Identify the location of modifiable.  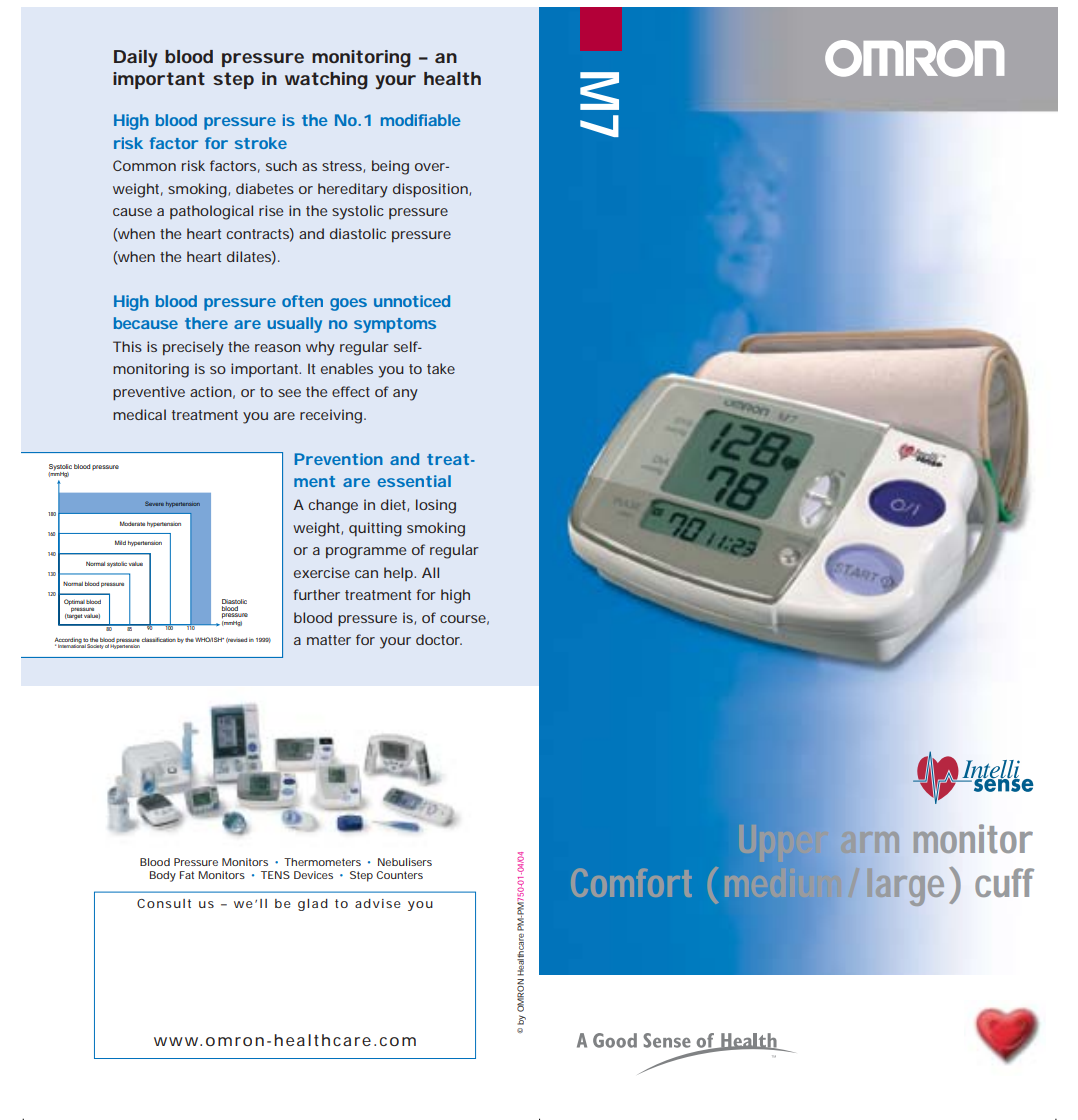
(421, 120).
